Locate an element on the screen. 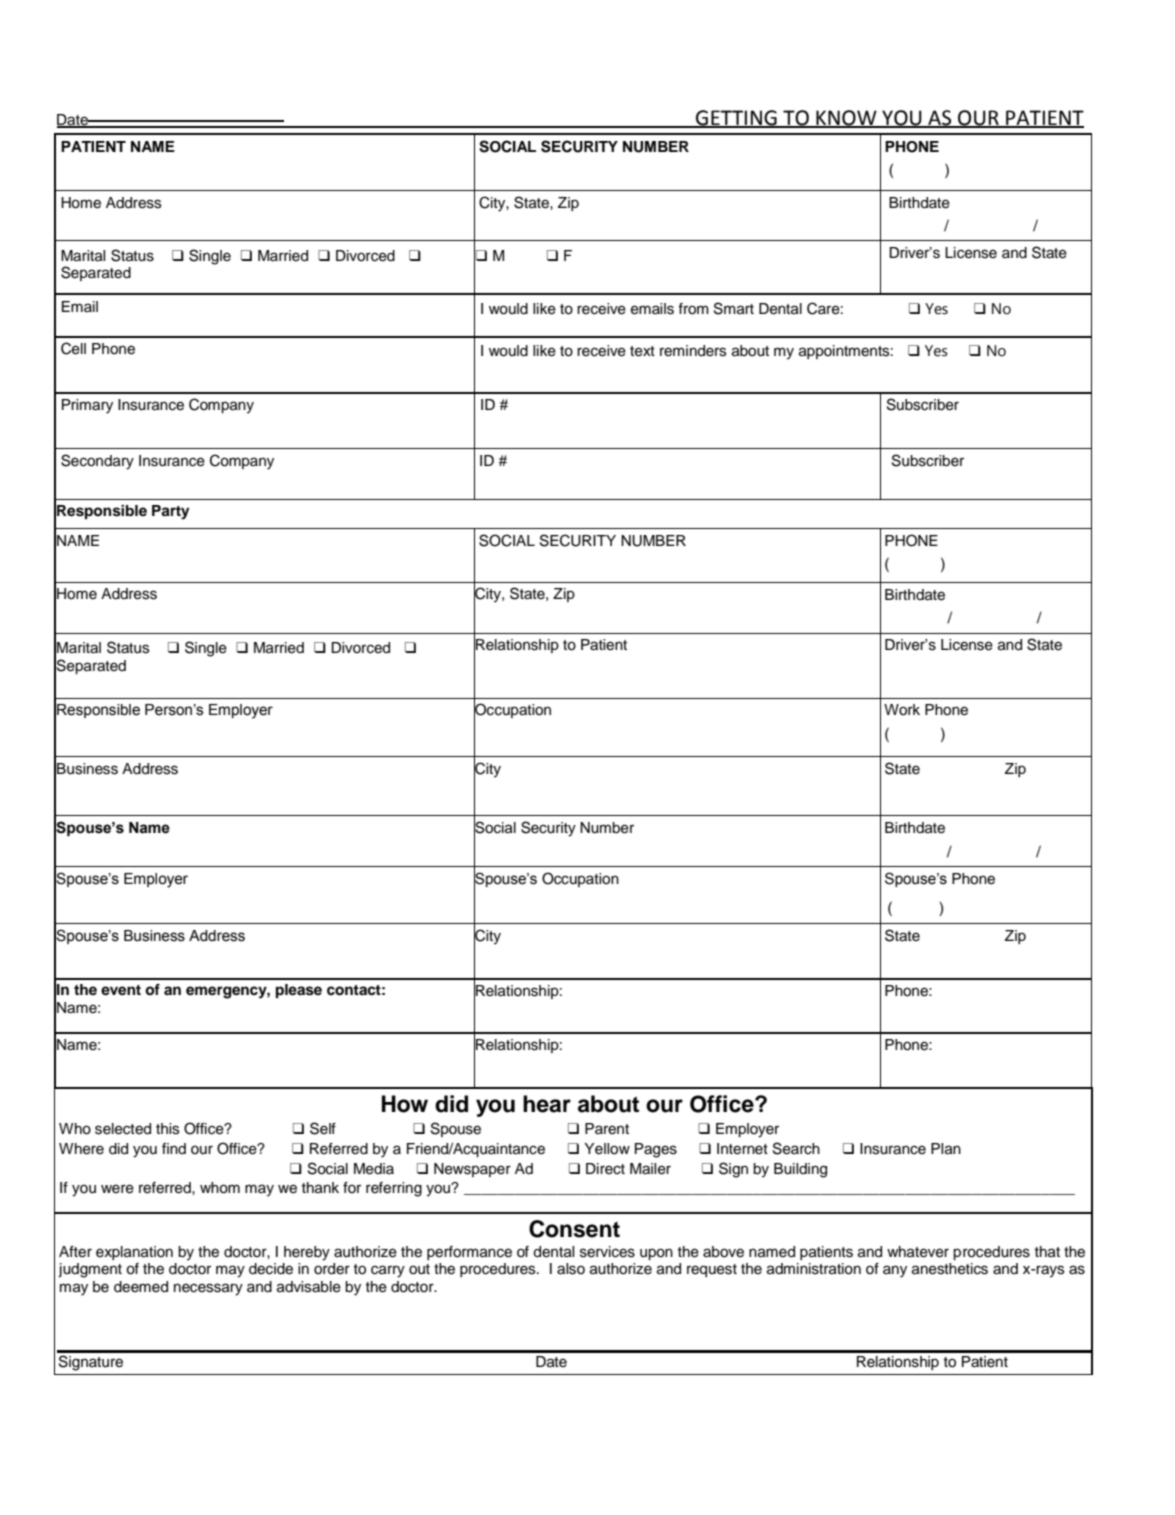 The width and height of the screenshot is (1175, 1515). GETTING is located at coordinates (736, 118).
